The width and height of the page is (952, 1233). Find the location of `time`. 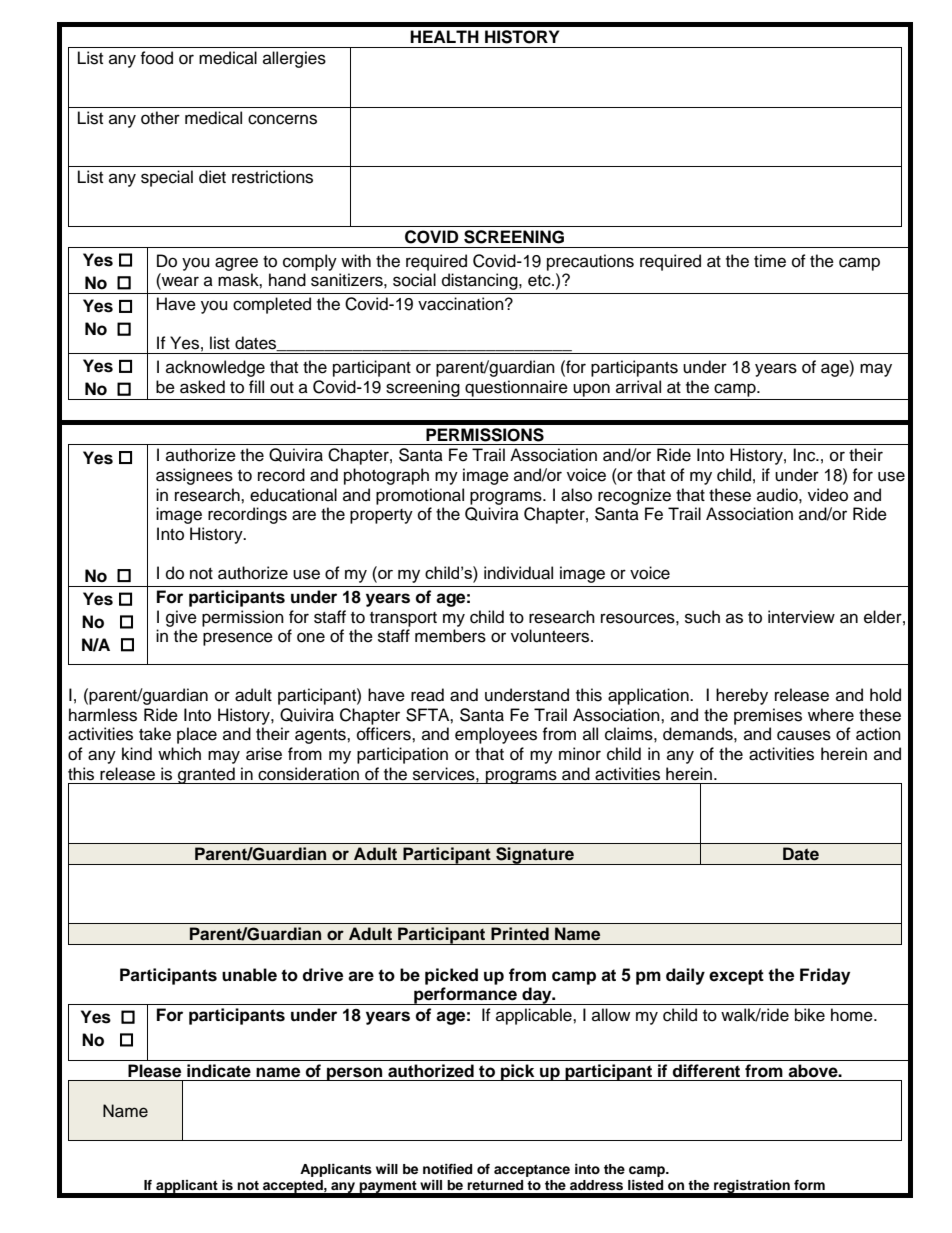

time is located at coordinates (770, 261).
